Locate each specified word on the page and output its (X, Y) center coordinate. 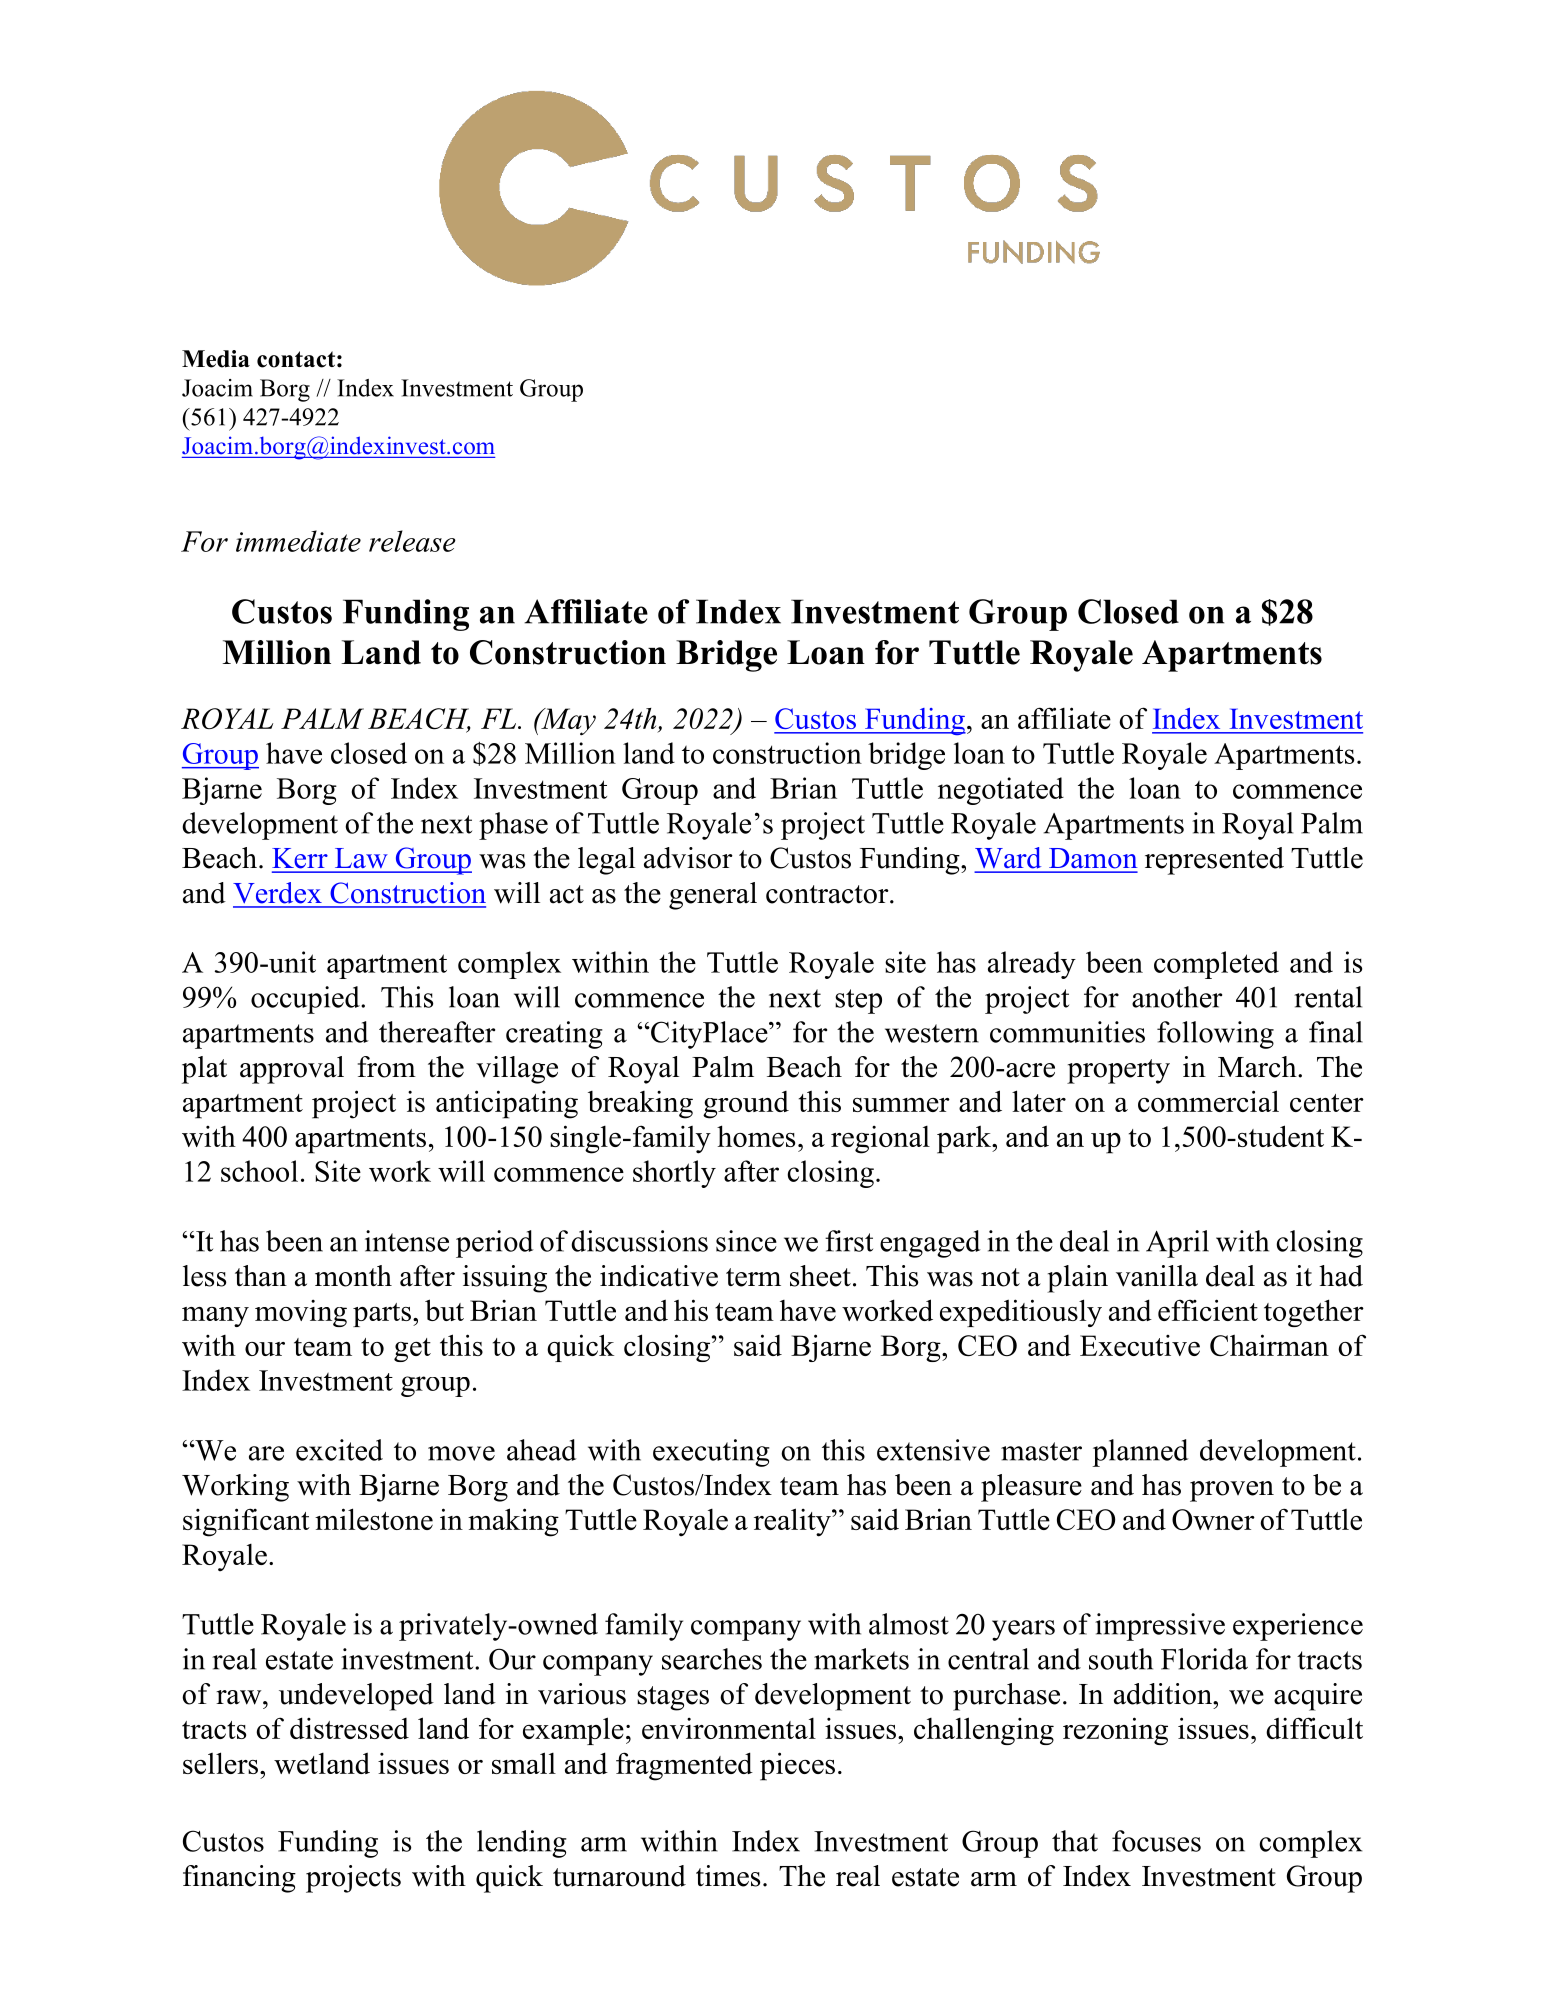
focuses (1156, 1841)
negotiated (1001, 791)
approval (292, 1070)
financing (239, 1879)
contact (296, 359)
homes (756, 1136)
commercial (1208, 1101)
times (728, 1876)
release (412, 541)
